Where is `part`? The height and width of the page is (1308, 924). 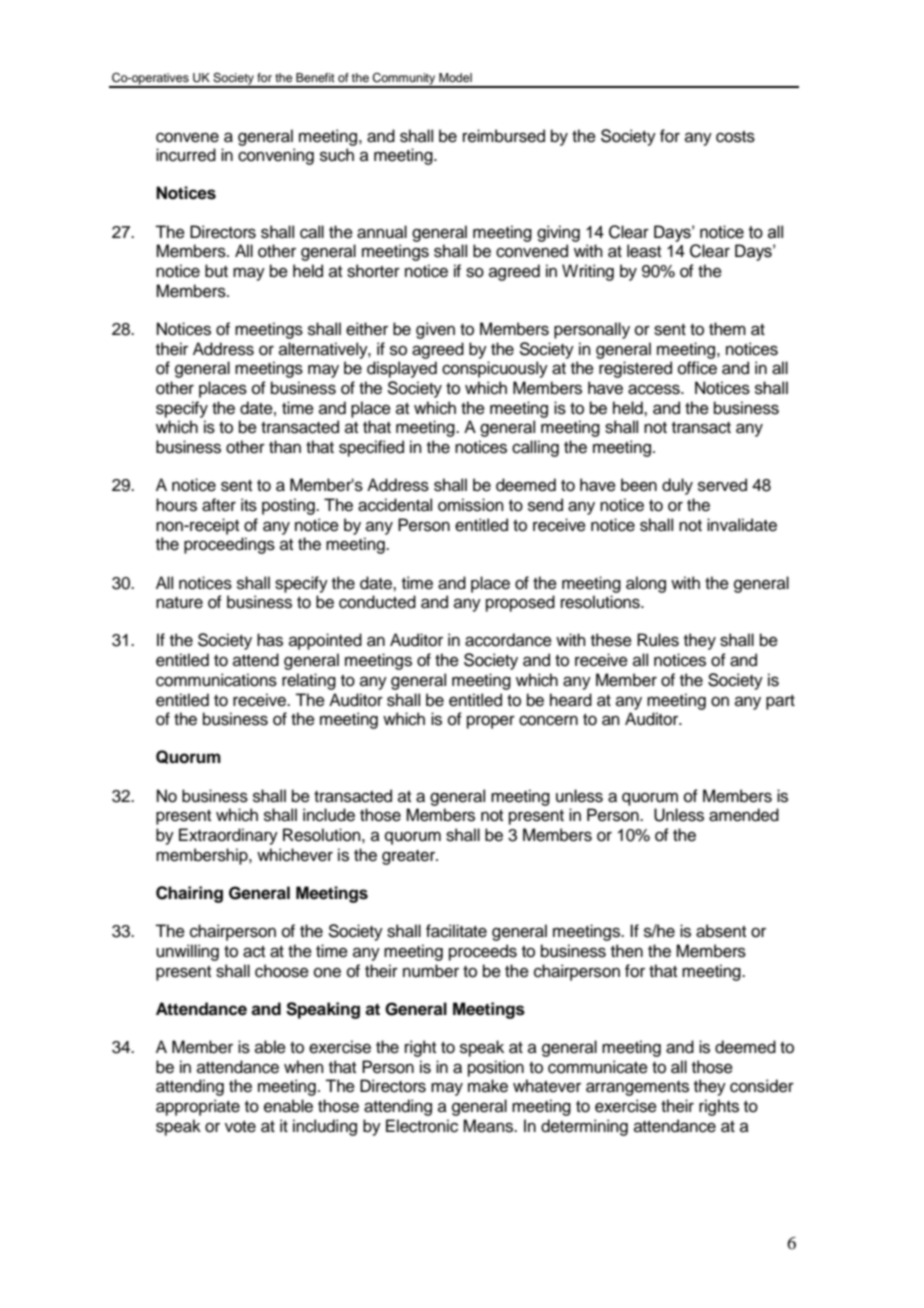 part is located at coordinates (780, 702).
